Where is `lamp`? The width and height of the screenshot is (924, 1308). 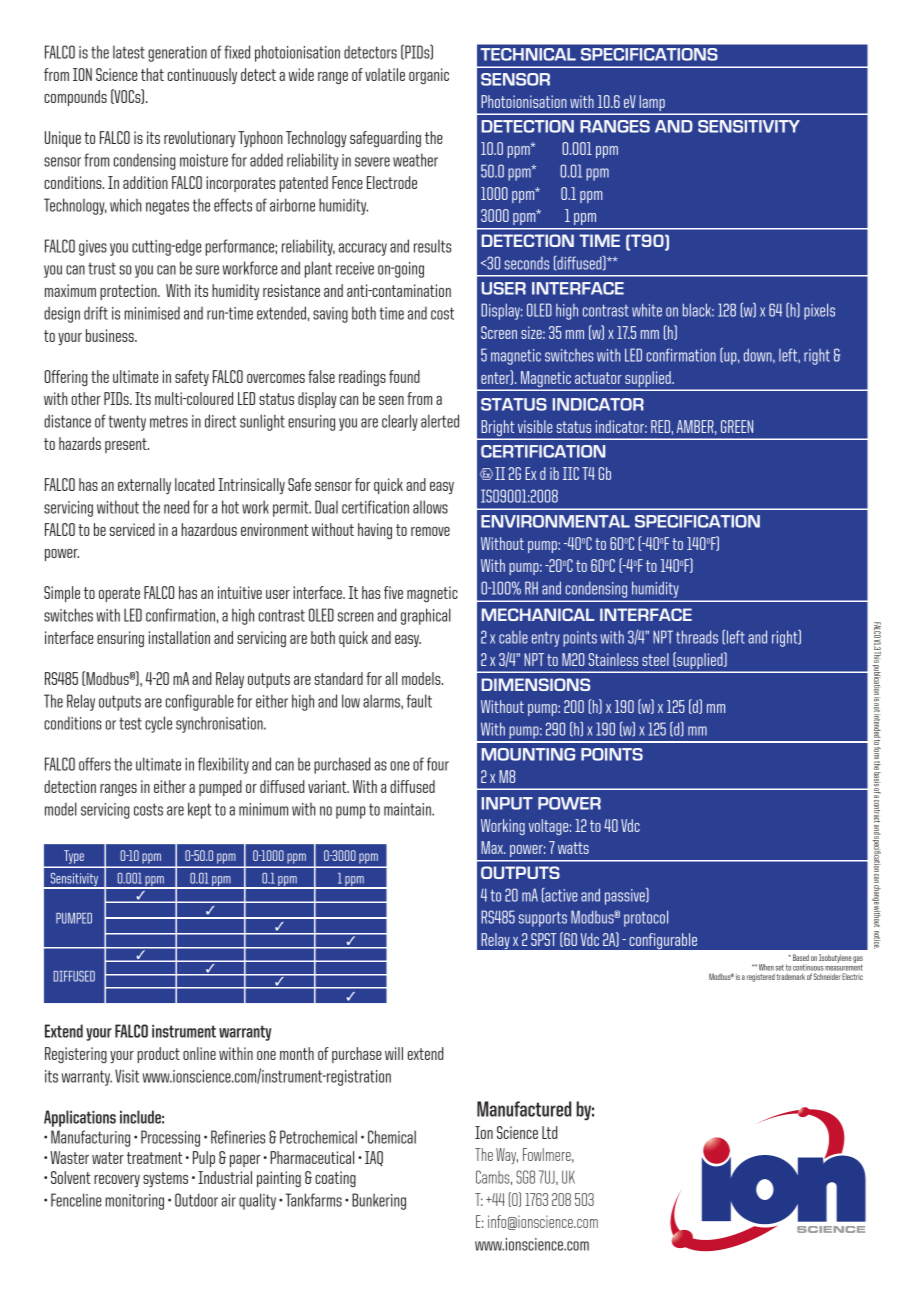 lamp is located at coordinates (652, 104).
